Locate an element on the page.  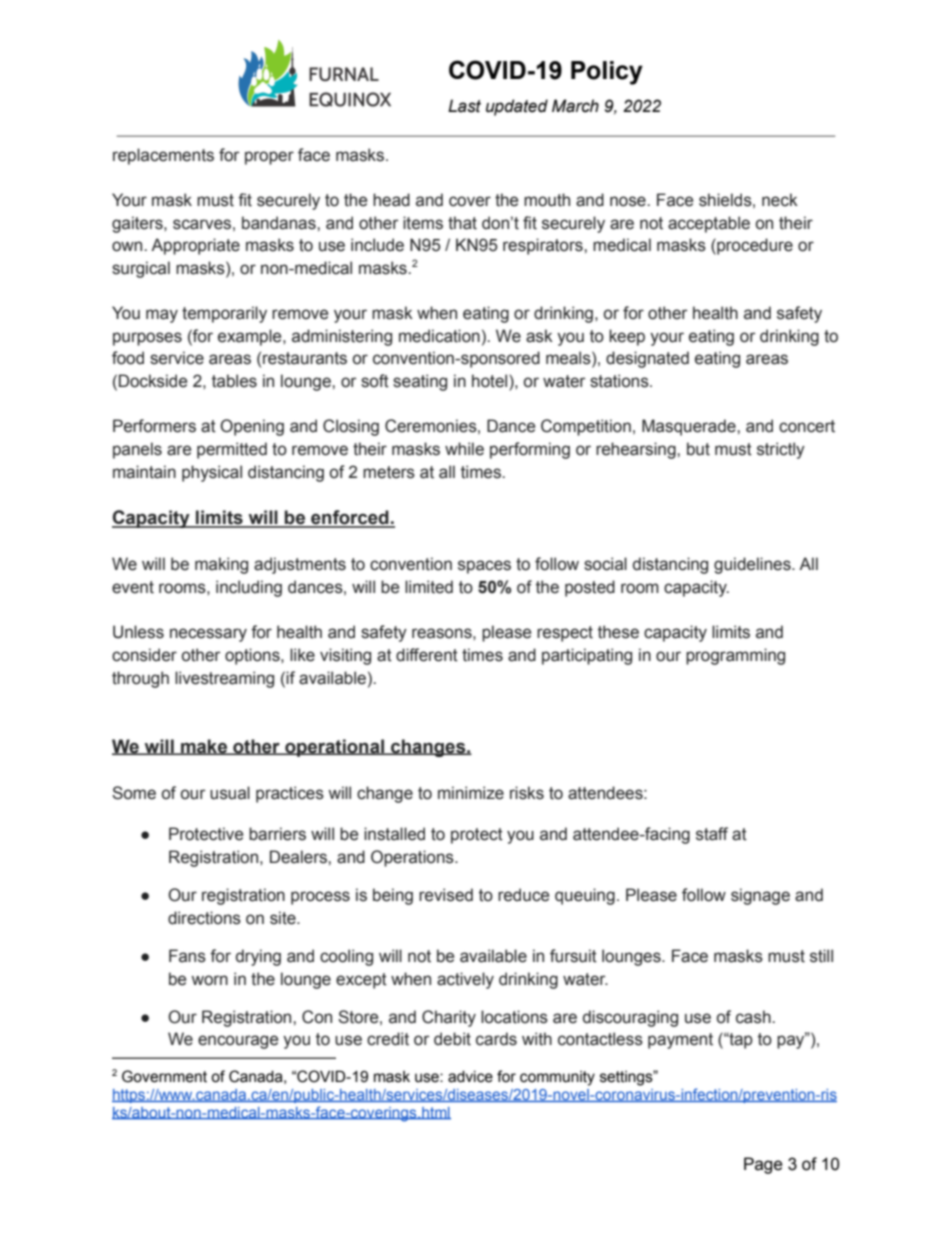
necessary is located at coordinates (208, 635).
